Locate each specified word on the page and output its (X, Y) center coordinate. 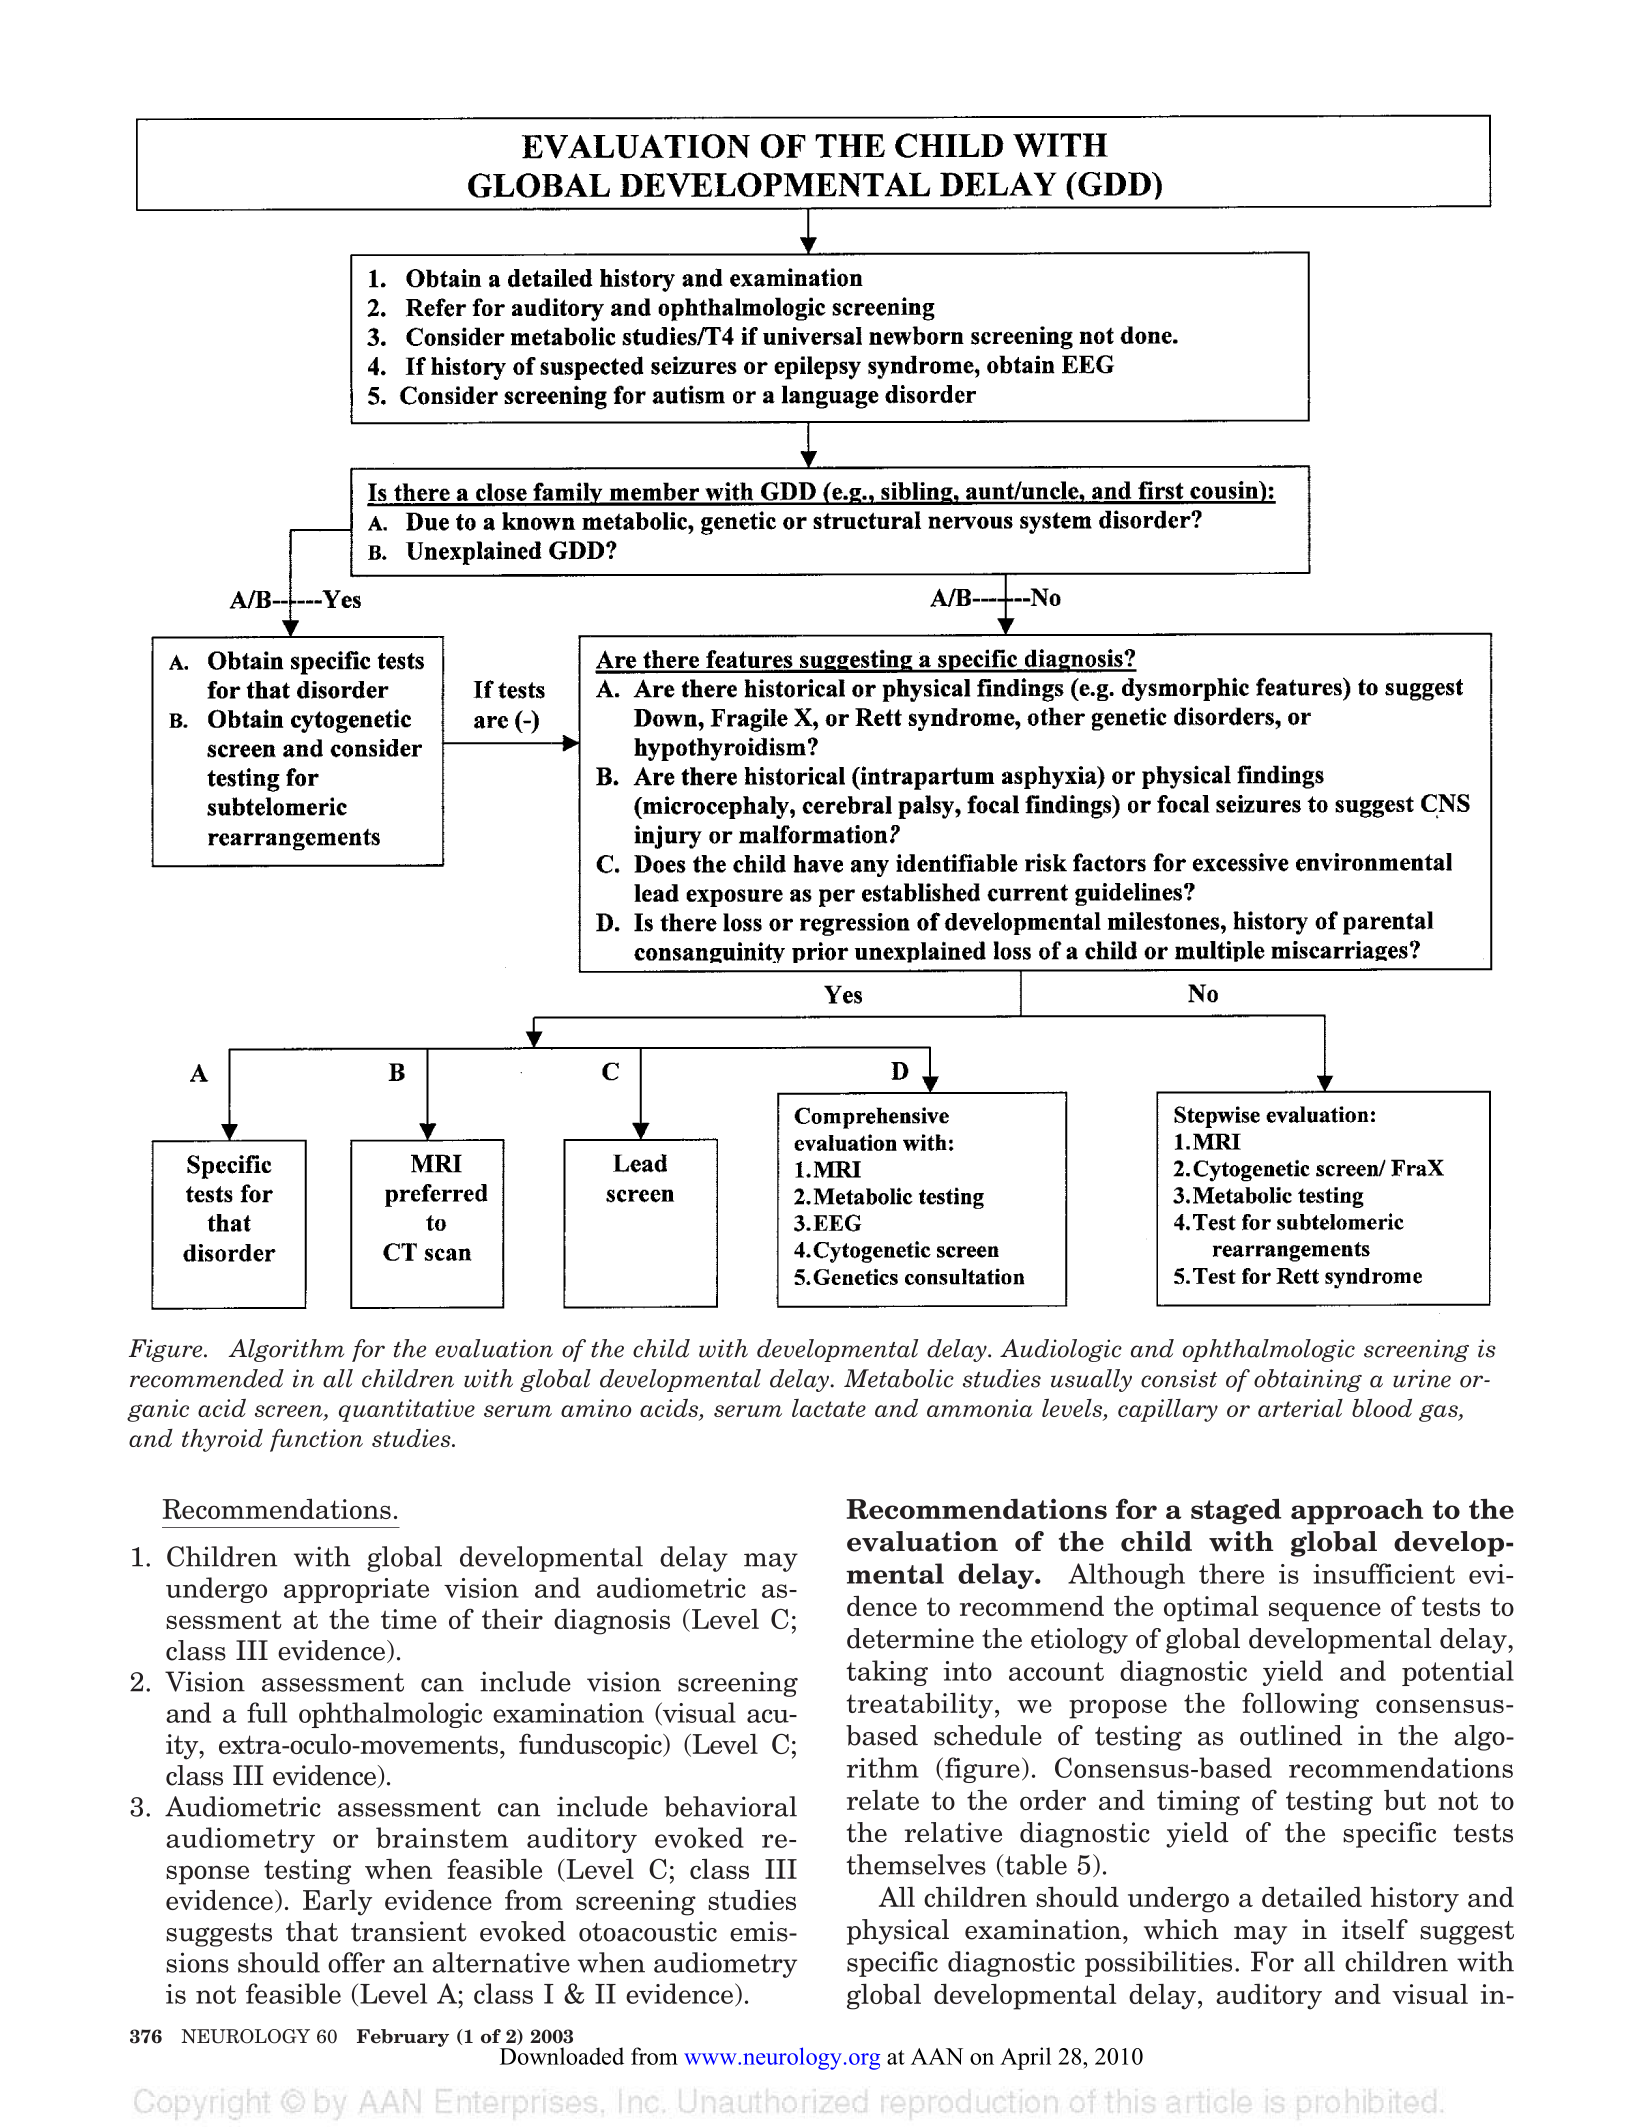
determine (910, 1638)
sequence (1325, 1612)
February (403, 2038)
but (1405, 1800)
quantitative (407, 1410)
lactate (829, 1408)
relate (883, 1800)
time (409, 1619)
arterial (1300, 1408)
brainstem (442, 1837)
